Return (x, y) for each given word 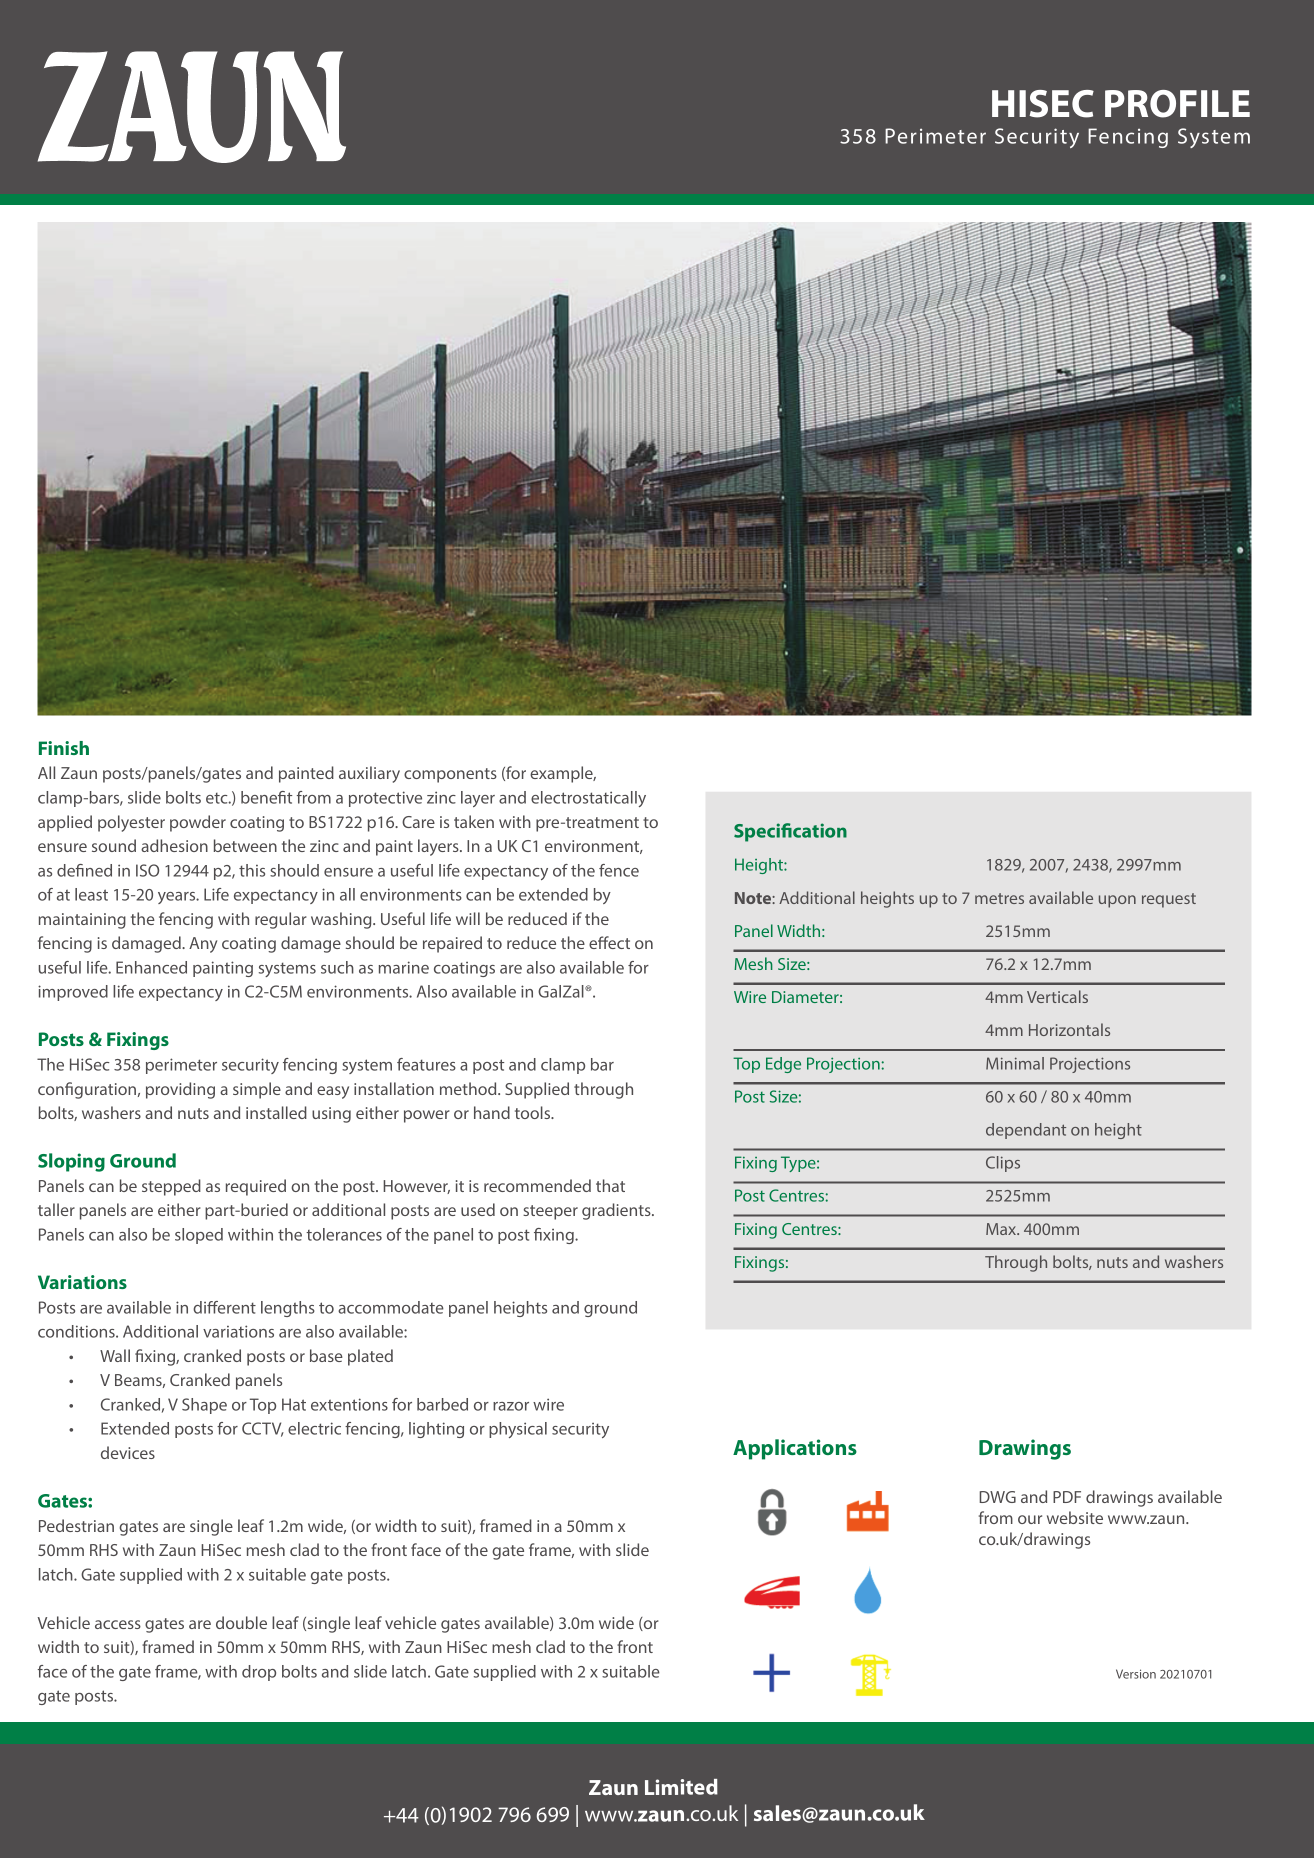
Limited (681, 1787)
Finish (64, 748)
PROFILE (1177, 104)
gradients (617, 1211)
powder (198, 823)
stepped (171, 1187)
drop (259, 1673)
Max (1002, 1229)
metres (999, 898)
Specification (790, 832)
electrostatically (588, 799)
